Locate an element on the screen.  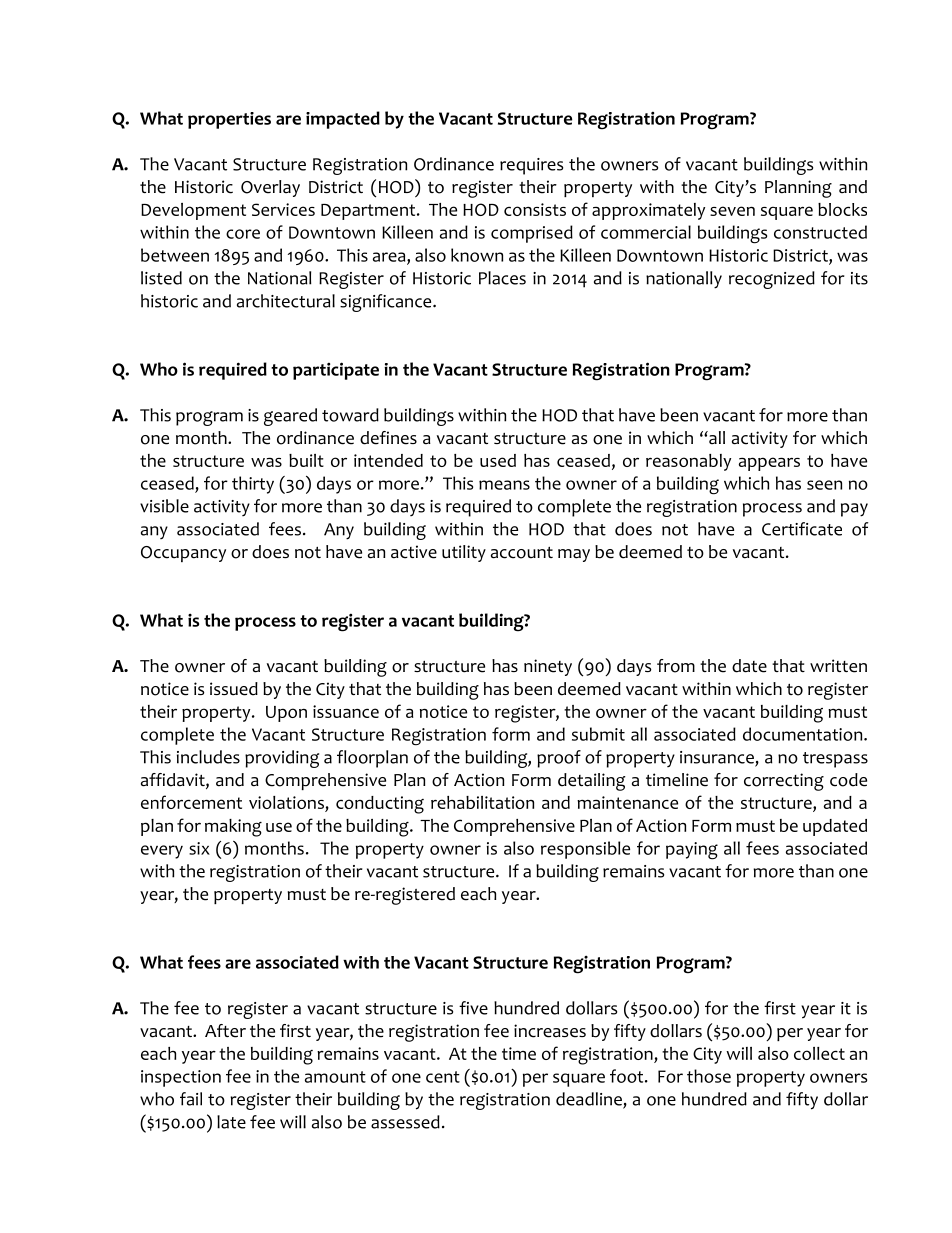
issued is located at coordinates (234, 689).
